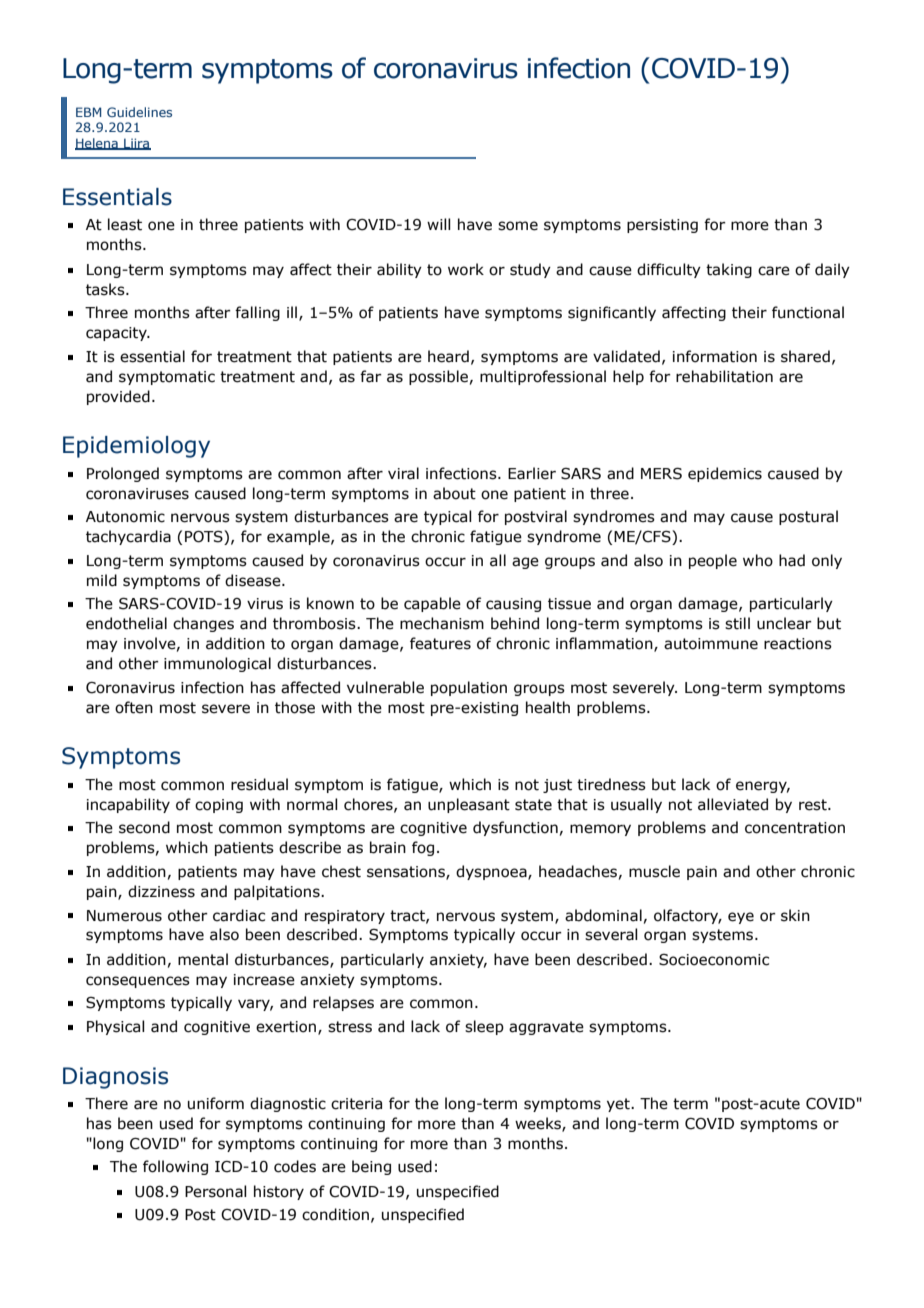 The height and width of the screenshot is (1308, 924). What do you see at coordinates (711, 644) in the screenshot?
I see `autoimmune` at bounding box center [711, 644].
